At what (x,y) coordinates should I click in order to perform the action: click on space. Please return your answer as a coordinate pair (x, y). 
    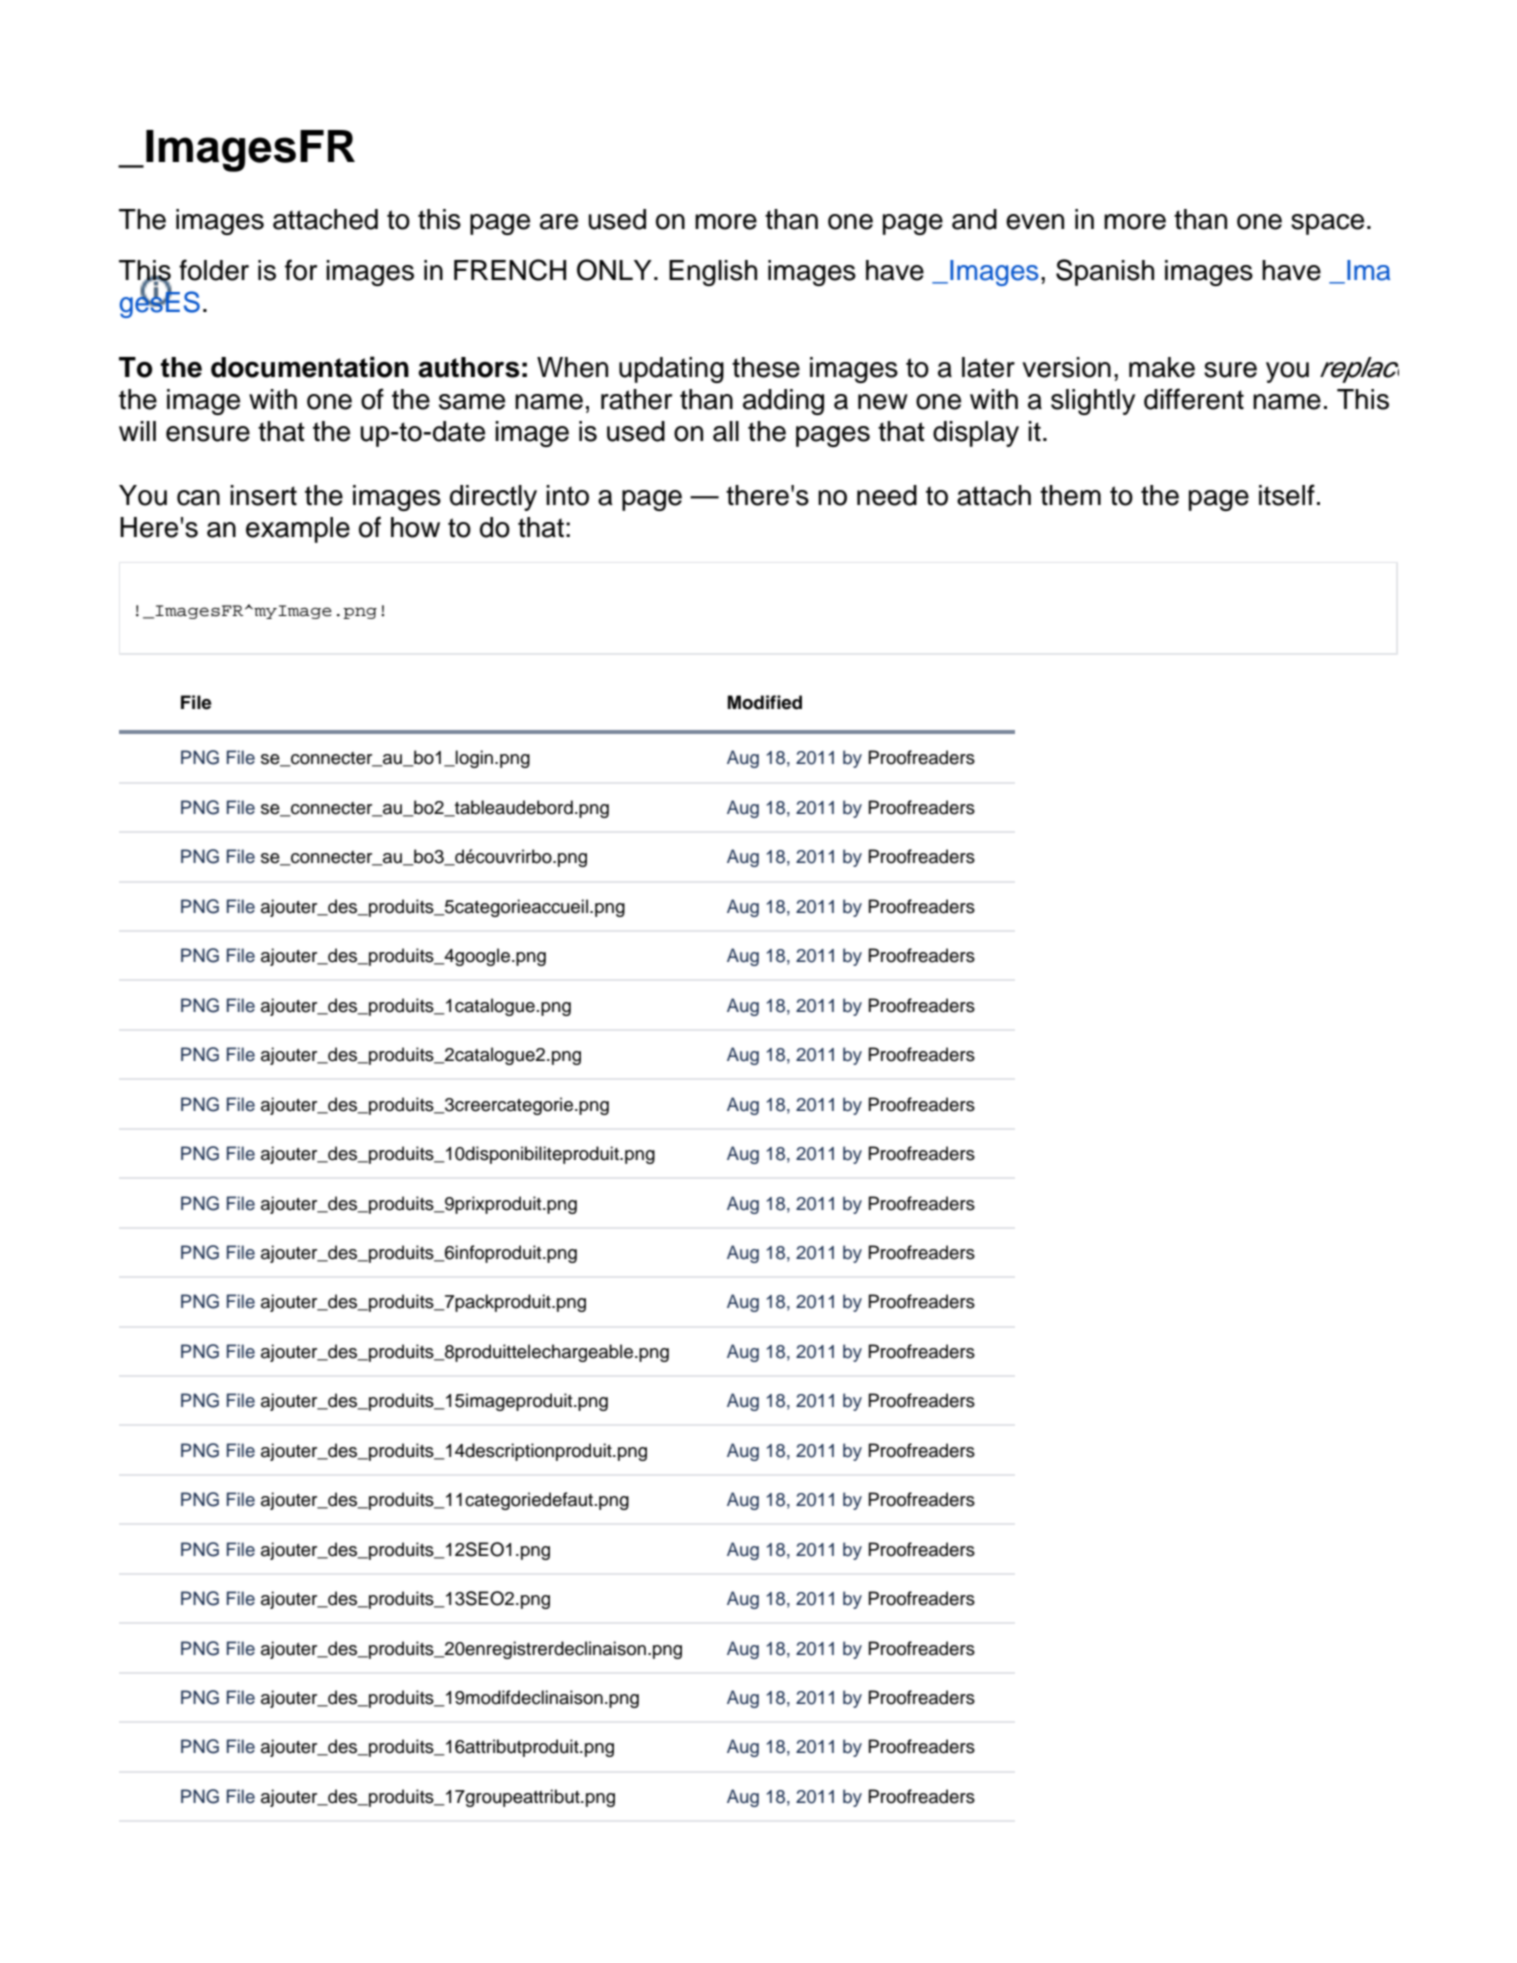
    Looking at the image, I should click on (1327, 224).
